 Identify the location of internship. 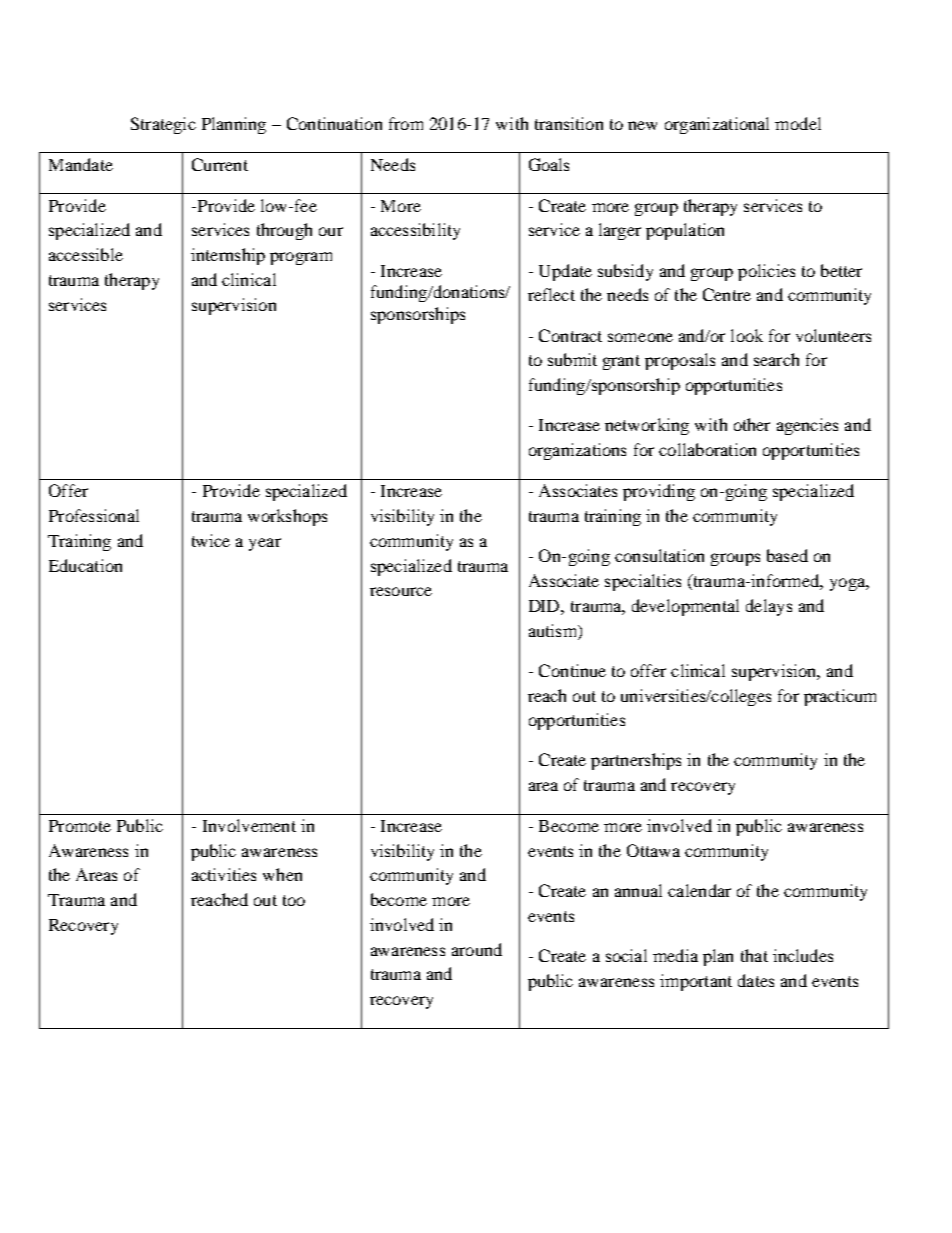
(228, 256).
